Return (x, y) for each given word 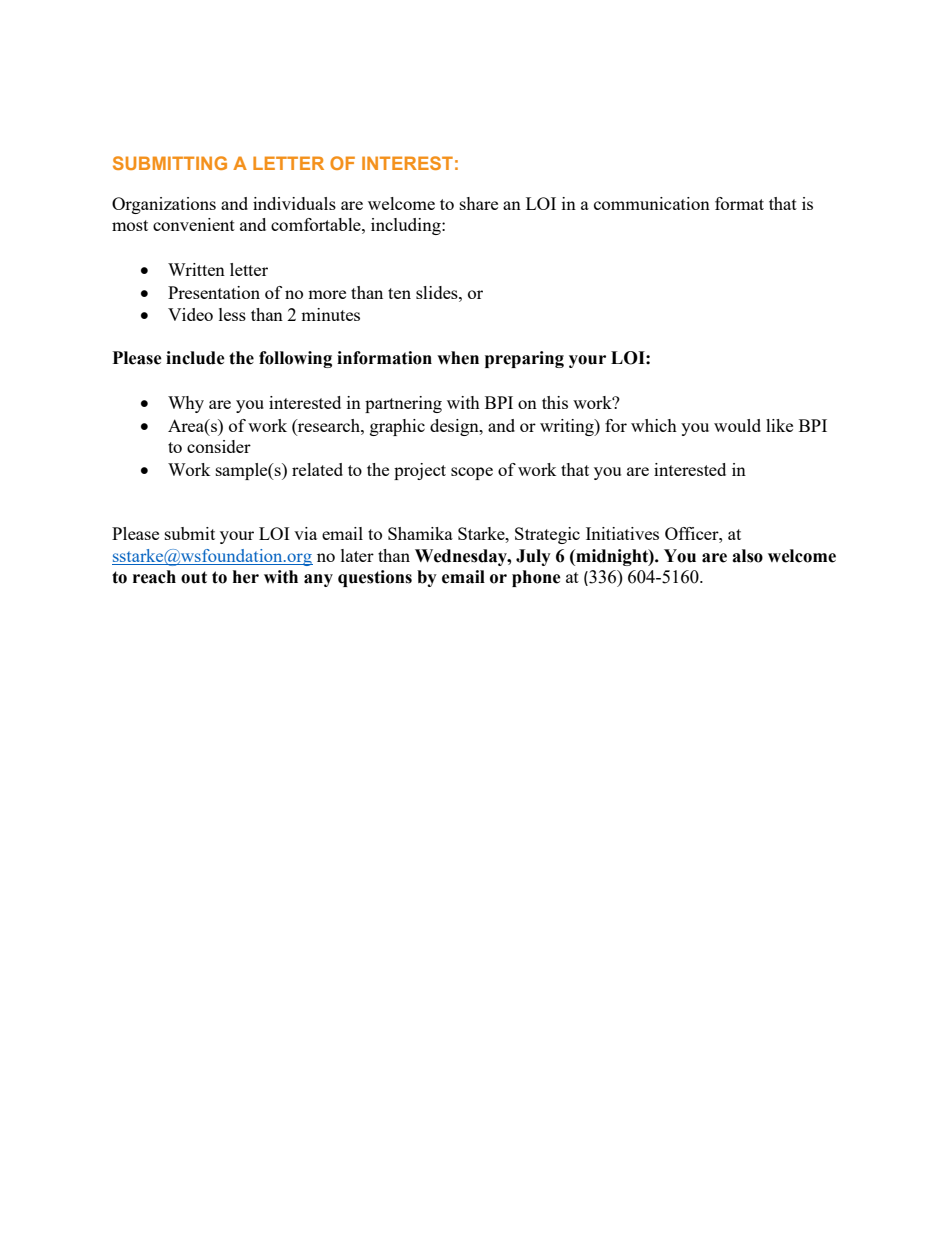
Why (186, 404)
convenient (194, 224)
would (737, 425)
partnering (403, 404)
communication (652, 203)
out (194, 577)
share (479, 203)
